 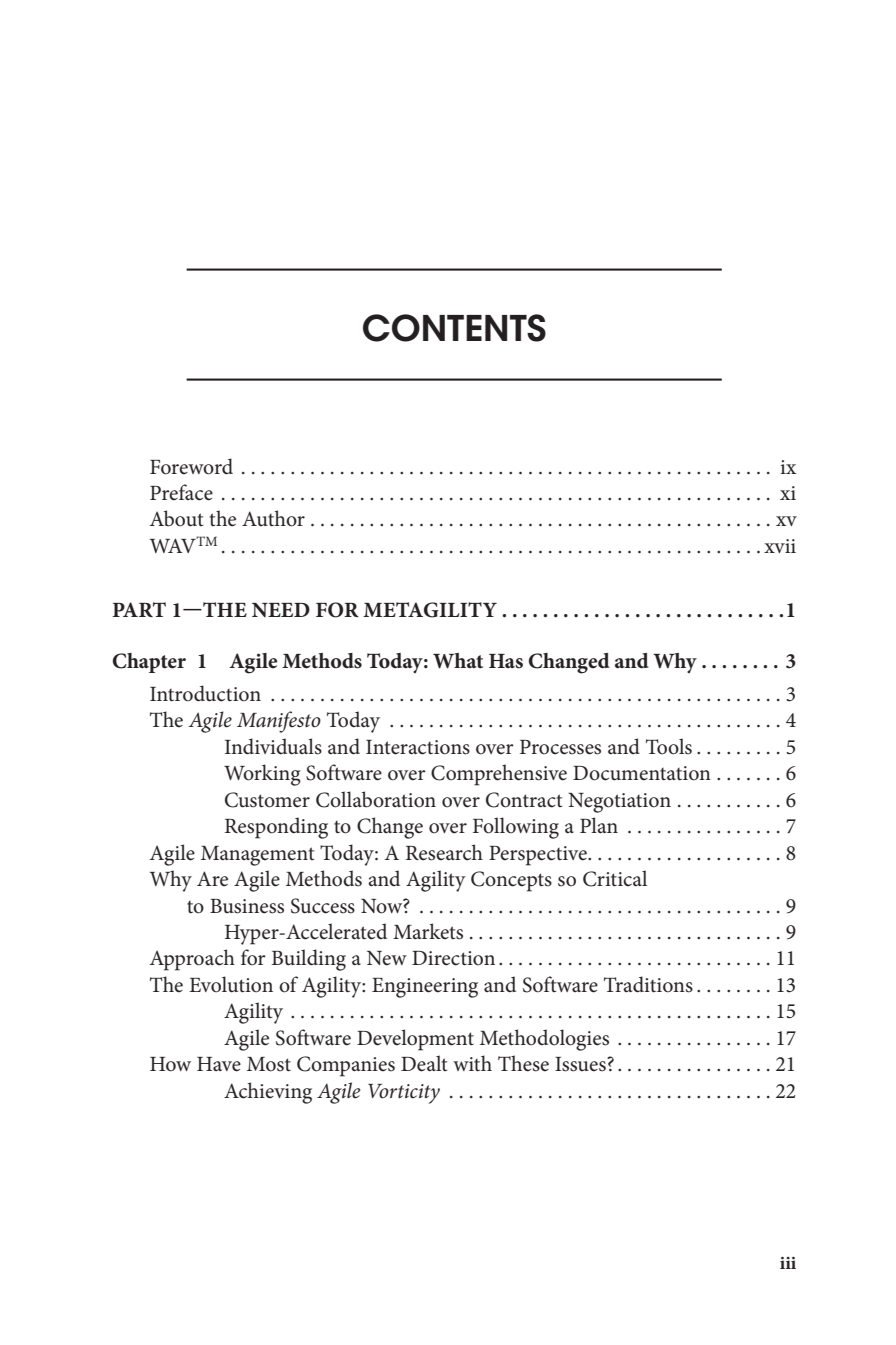 I want to click on Has, so click(x=506, y=661).
